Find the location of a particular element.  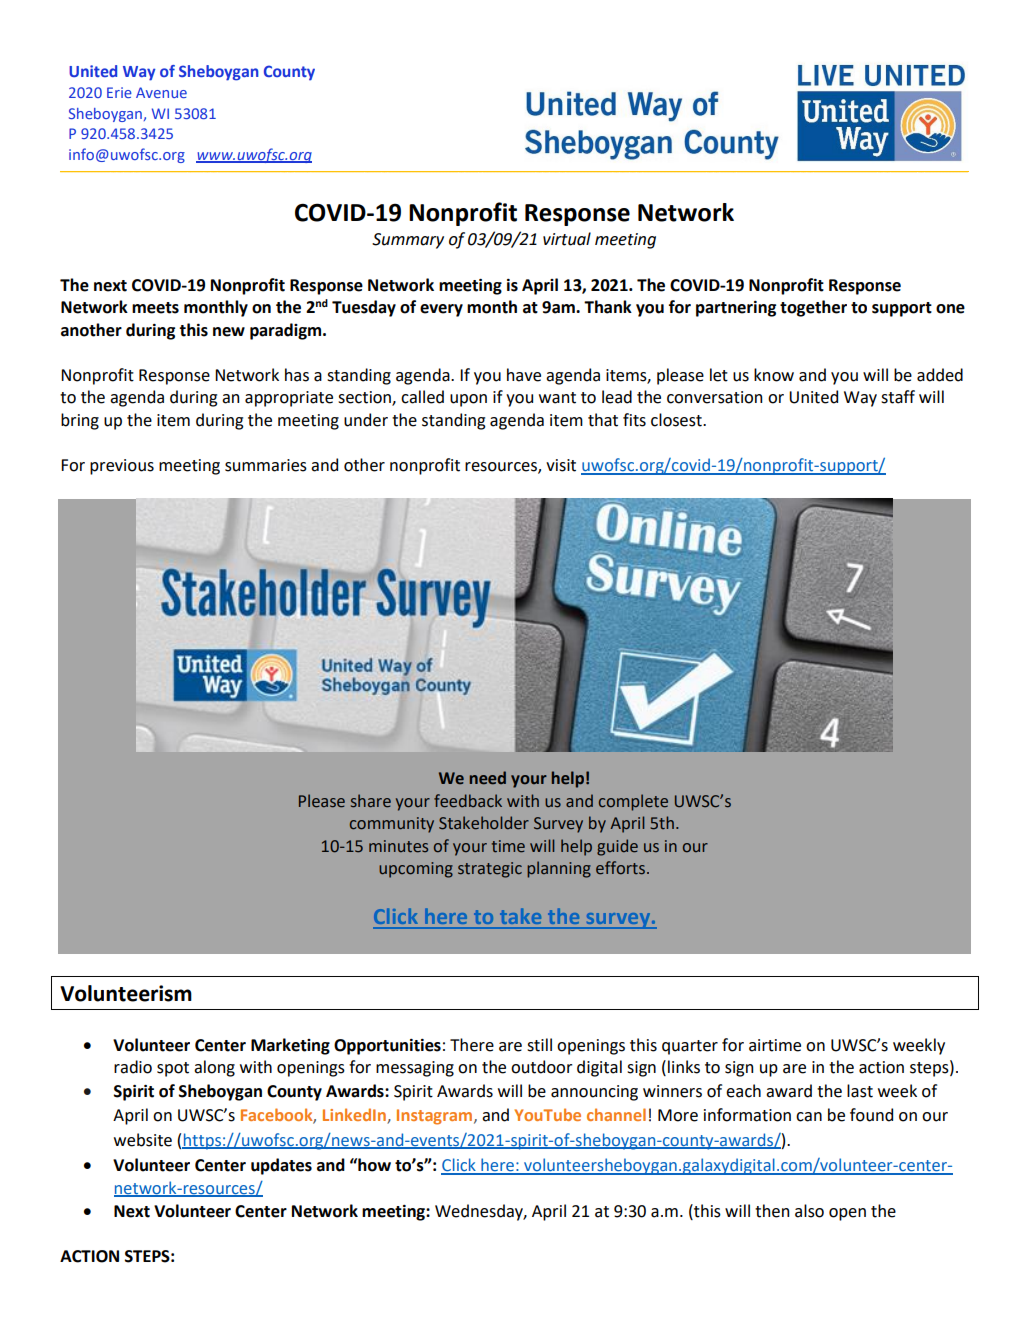

know is located at coordinates (774, 375).
